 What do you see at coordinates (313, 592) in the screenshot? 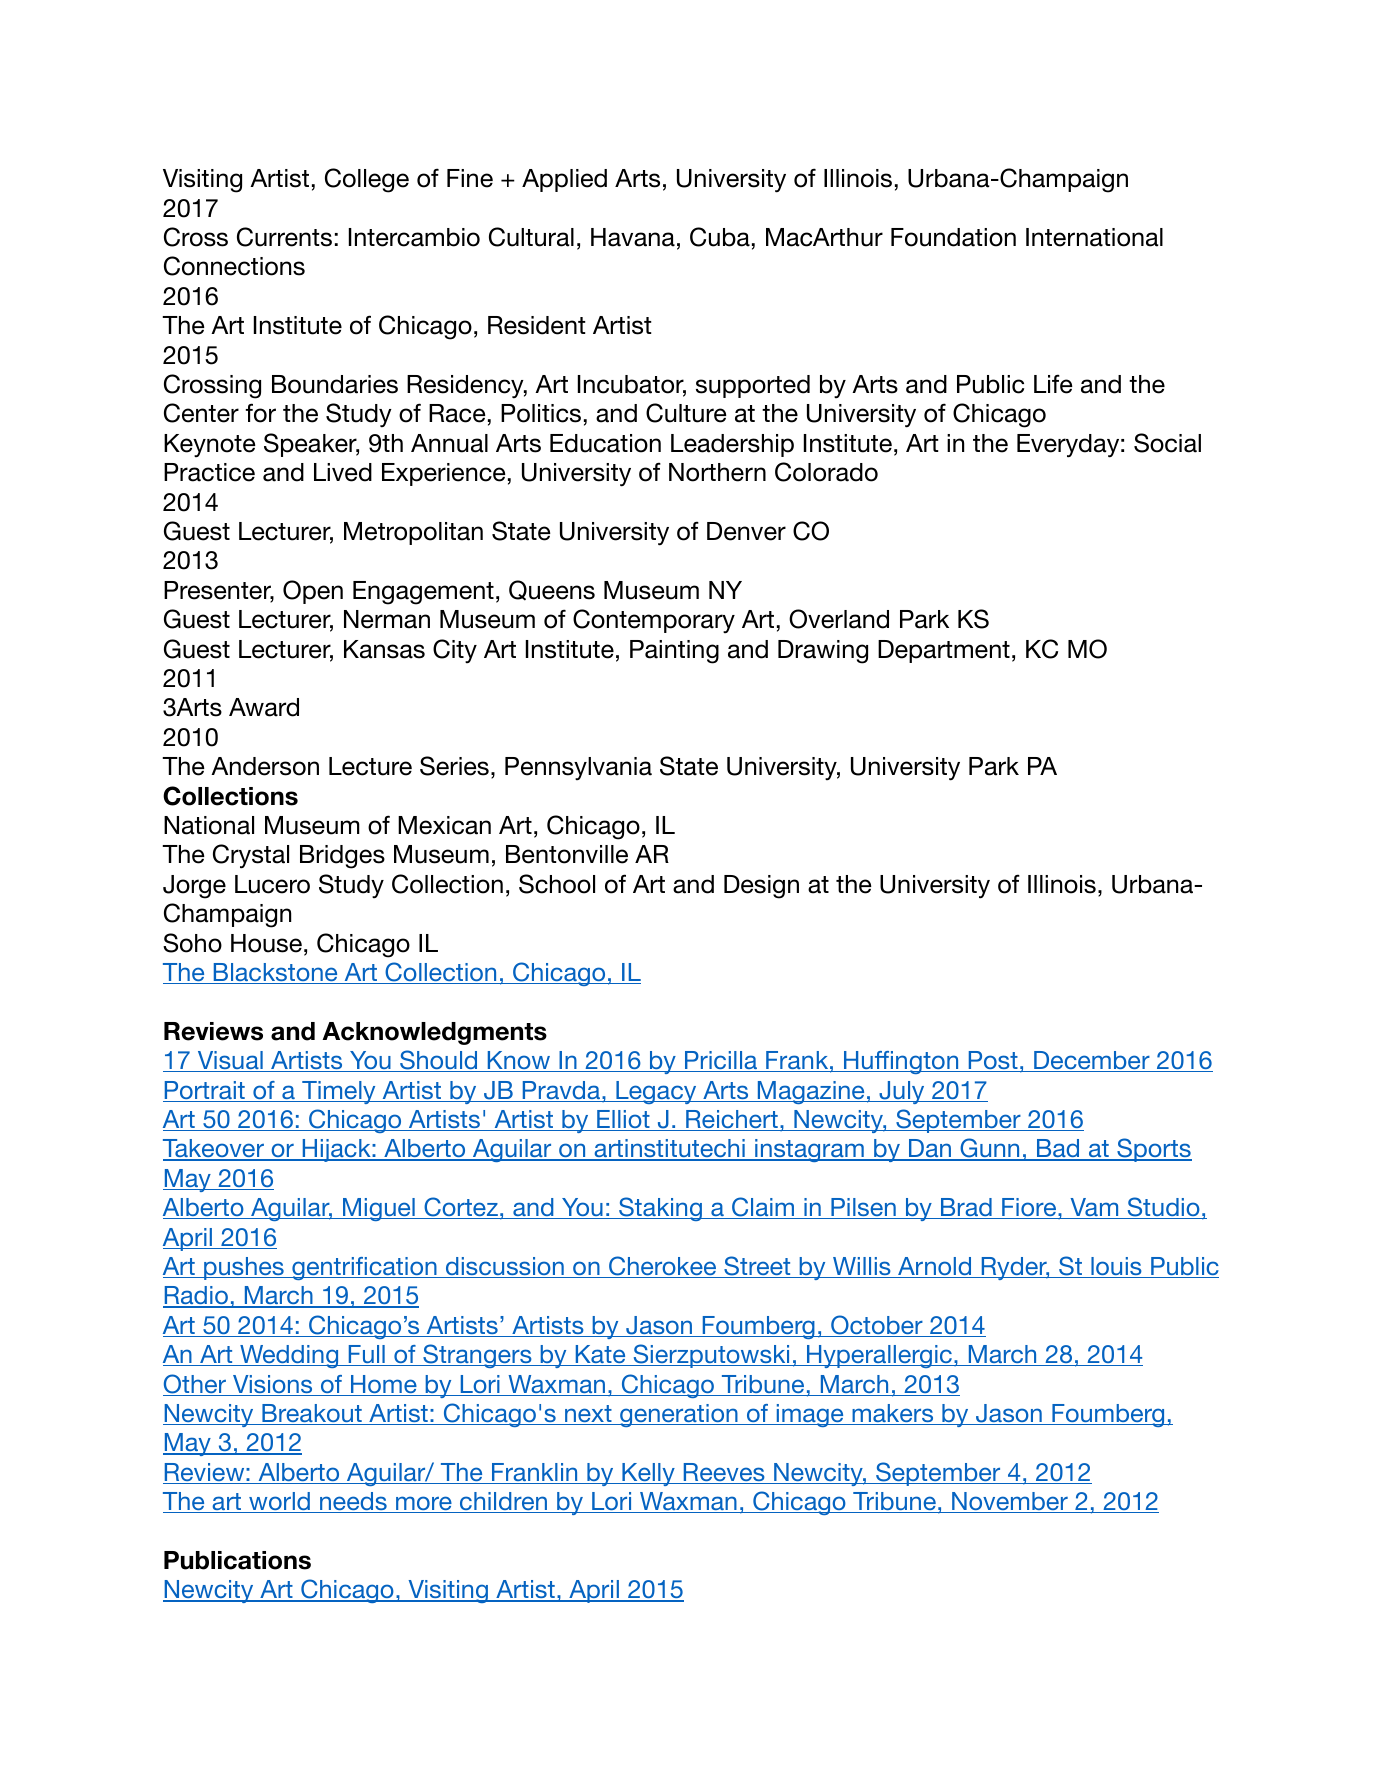
I see `Open` at bounding box center [313, 592].
